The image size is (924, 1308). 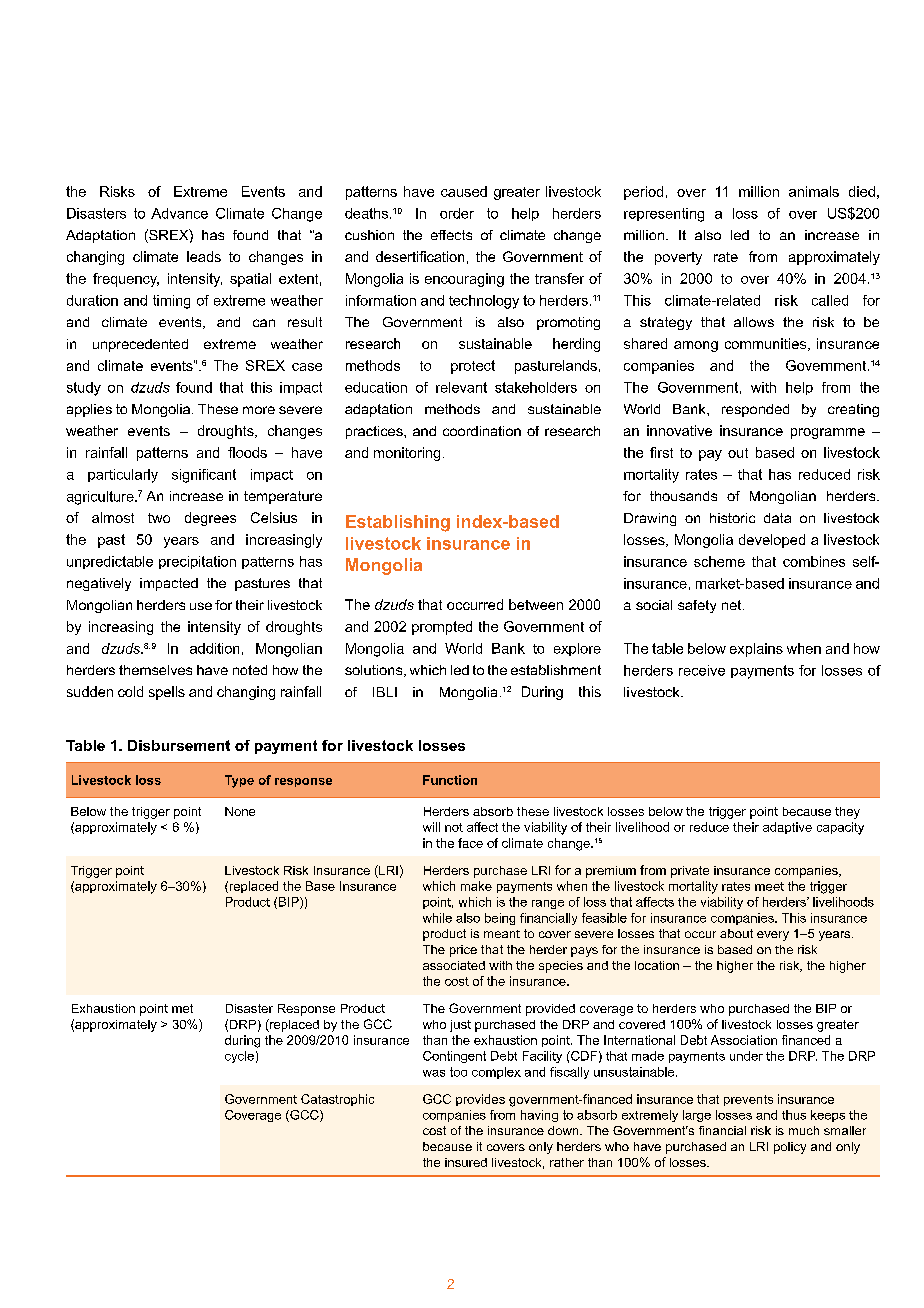 I want to click on order, so click(x=457, y=213).
